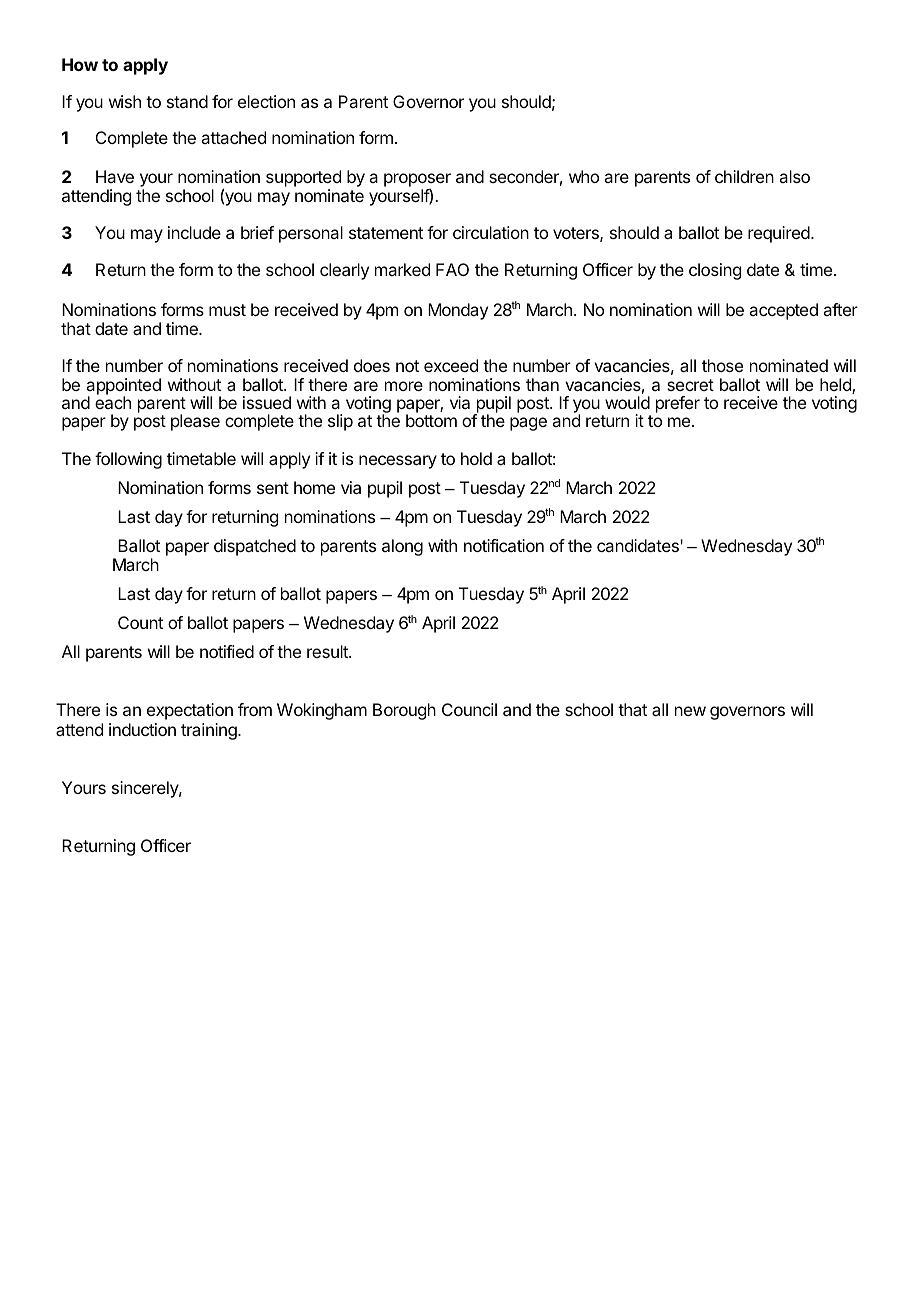 Image resolution: width=924 pixels, height=1308 pixels. I want to click on expectation, so click(190, 711).
